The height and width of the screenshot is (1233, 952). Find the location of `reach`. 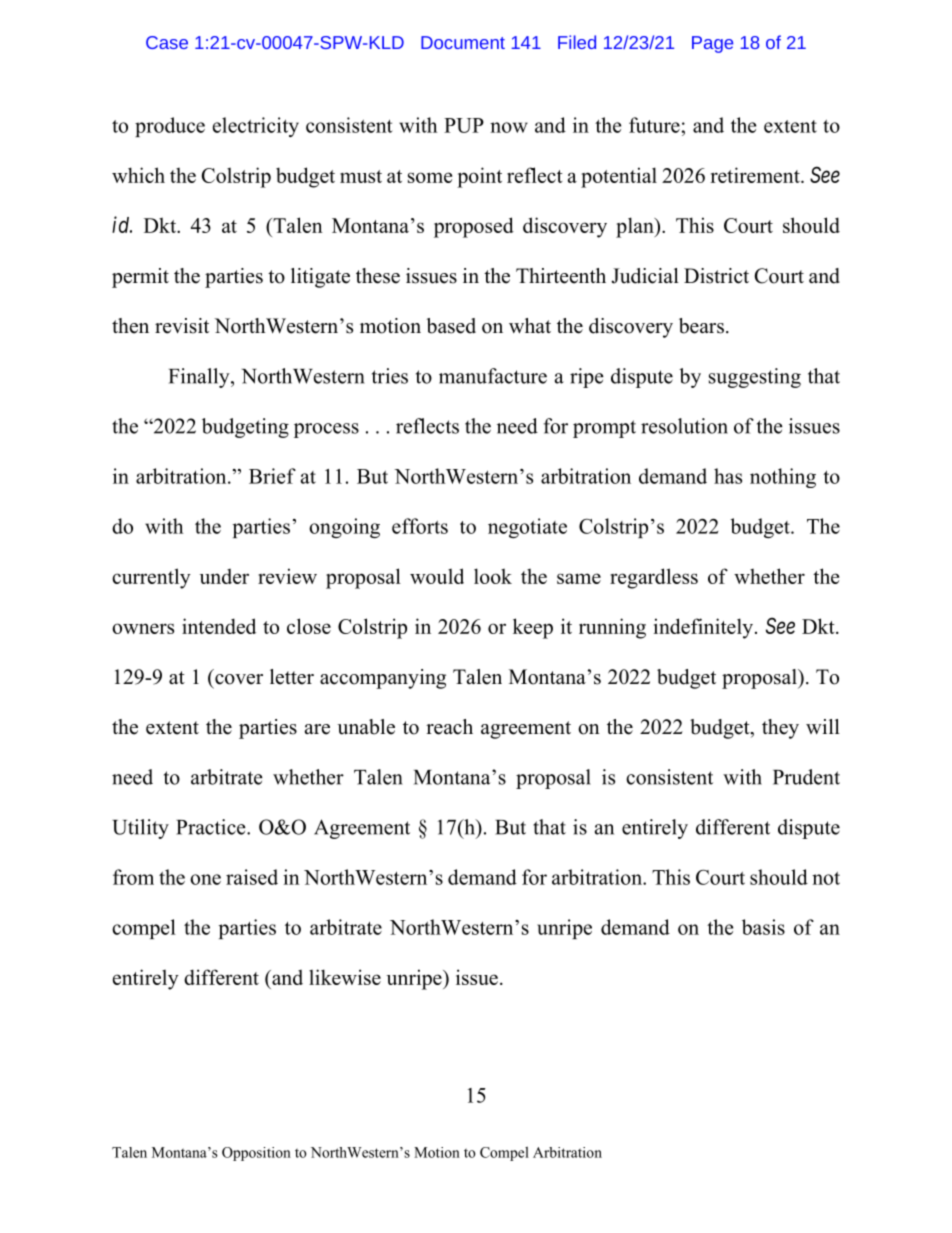

reach is located at coordinates (449, 727).
